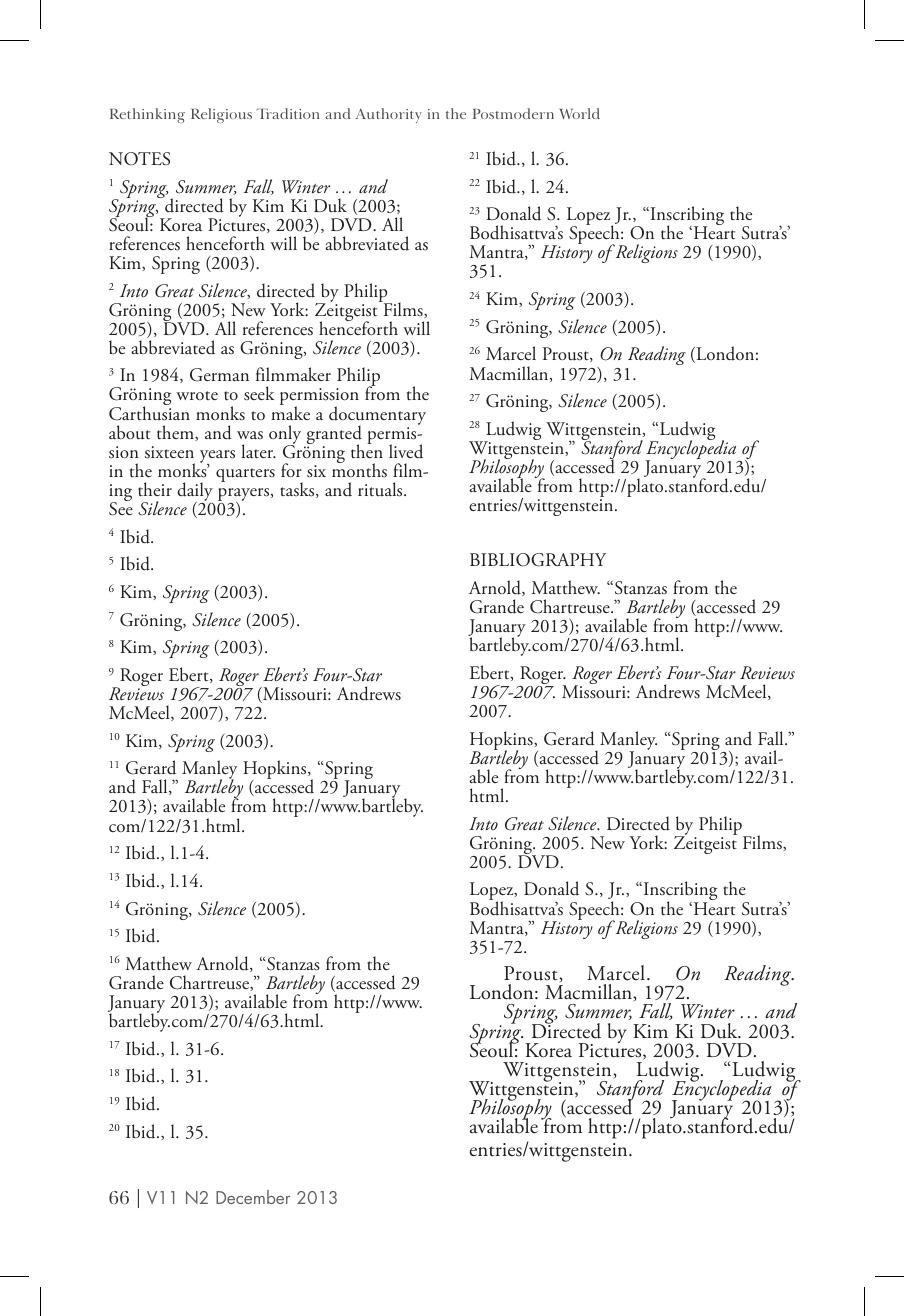  Describe the element at coordinates (298, 490) in the page. I see `tasks` at that location.
